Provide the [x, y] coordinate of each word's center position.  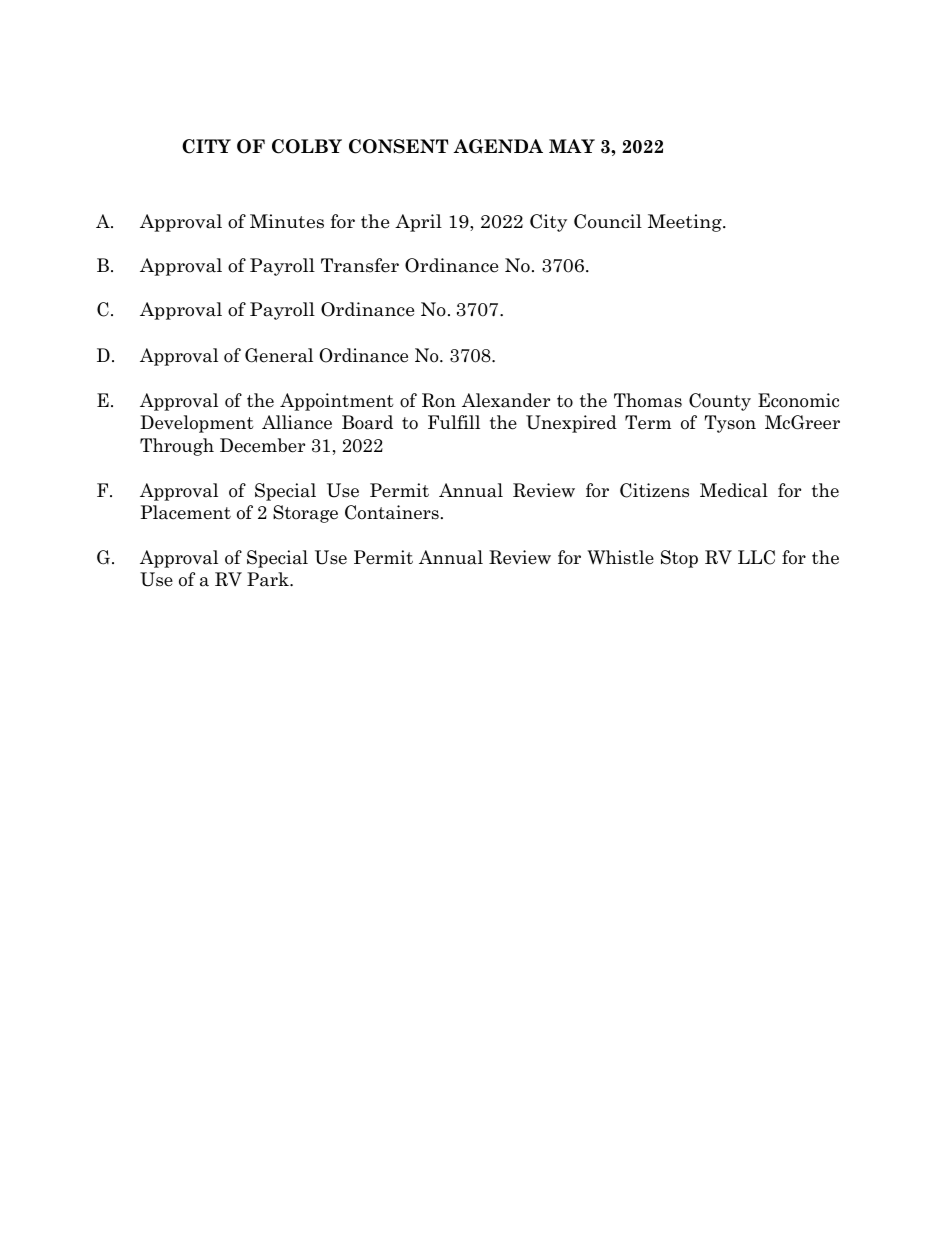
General [279, 355]
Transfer [360, 265]
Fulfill [454, 422]
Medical [734, 490]
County [720, 402]
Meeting [686, 223]
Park [269, 579]
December [262, 445]
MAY [572, 146]
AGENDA [498, 146]
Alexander [506, 400]
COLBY [307, 146]
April [418, 223]
